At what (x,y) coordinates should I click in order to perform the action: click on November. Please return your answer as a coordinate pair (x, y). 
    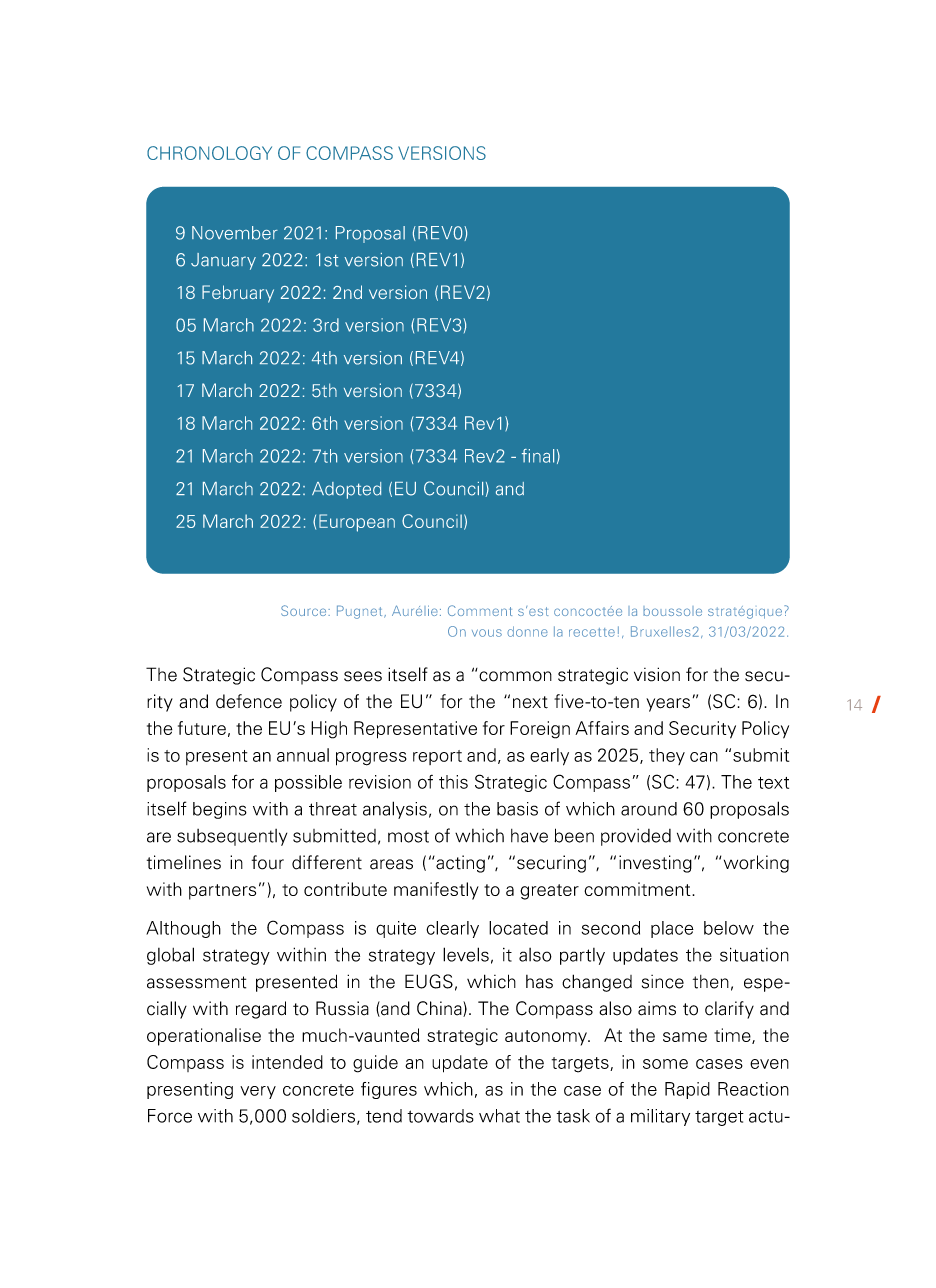
    Looking at the image, I should click on (235, 233).
